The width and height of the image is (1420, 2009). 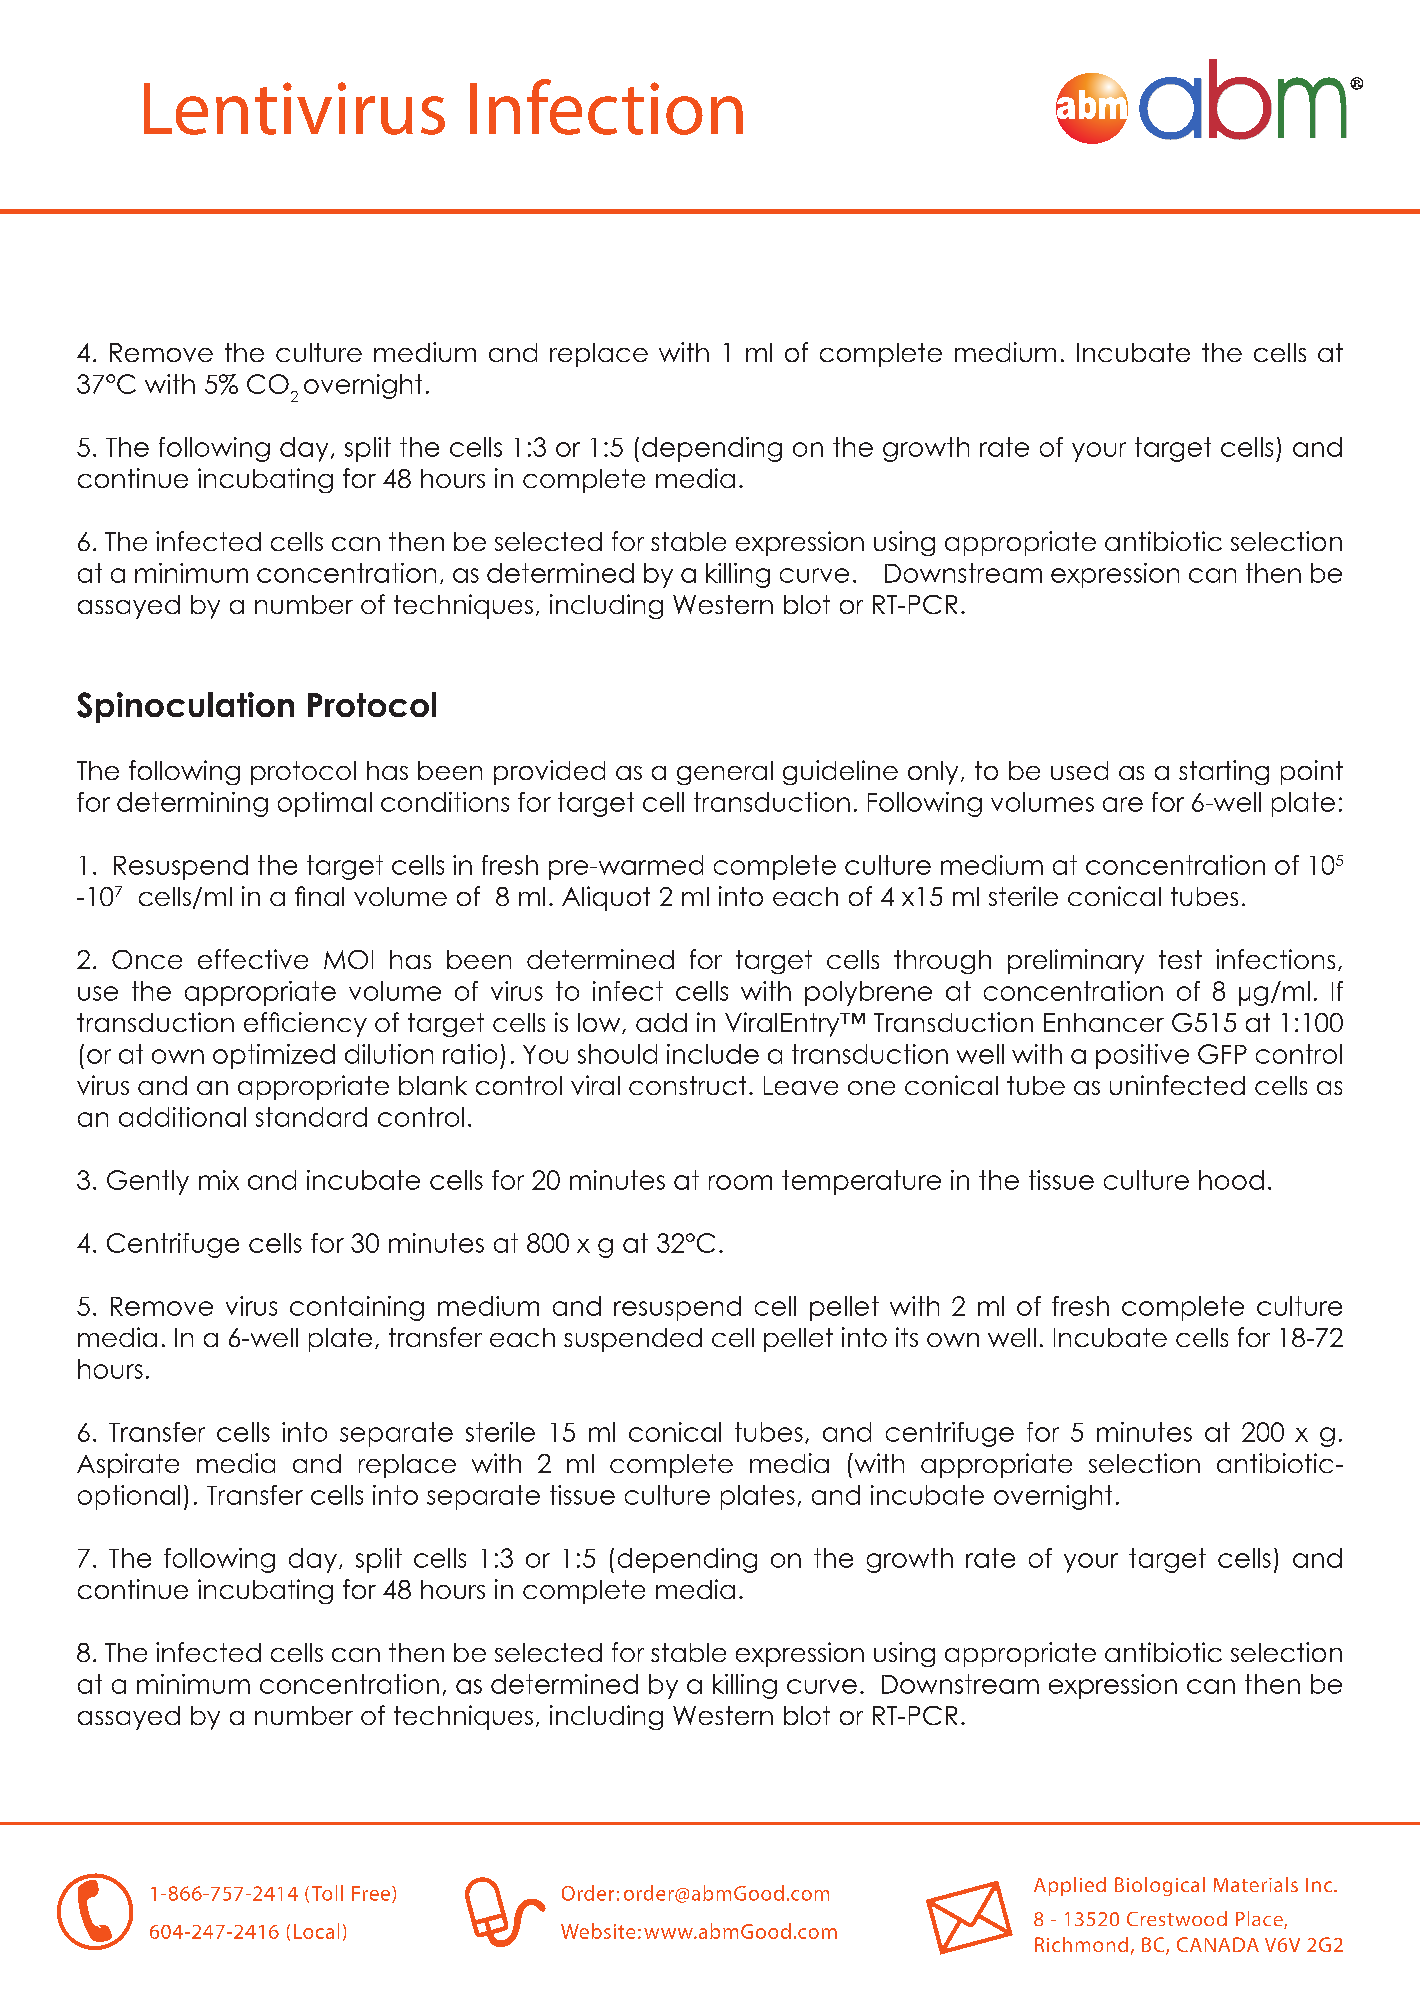 I want to click on are, so click(x=1123, y=804).
